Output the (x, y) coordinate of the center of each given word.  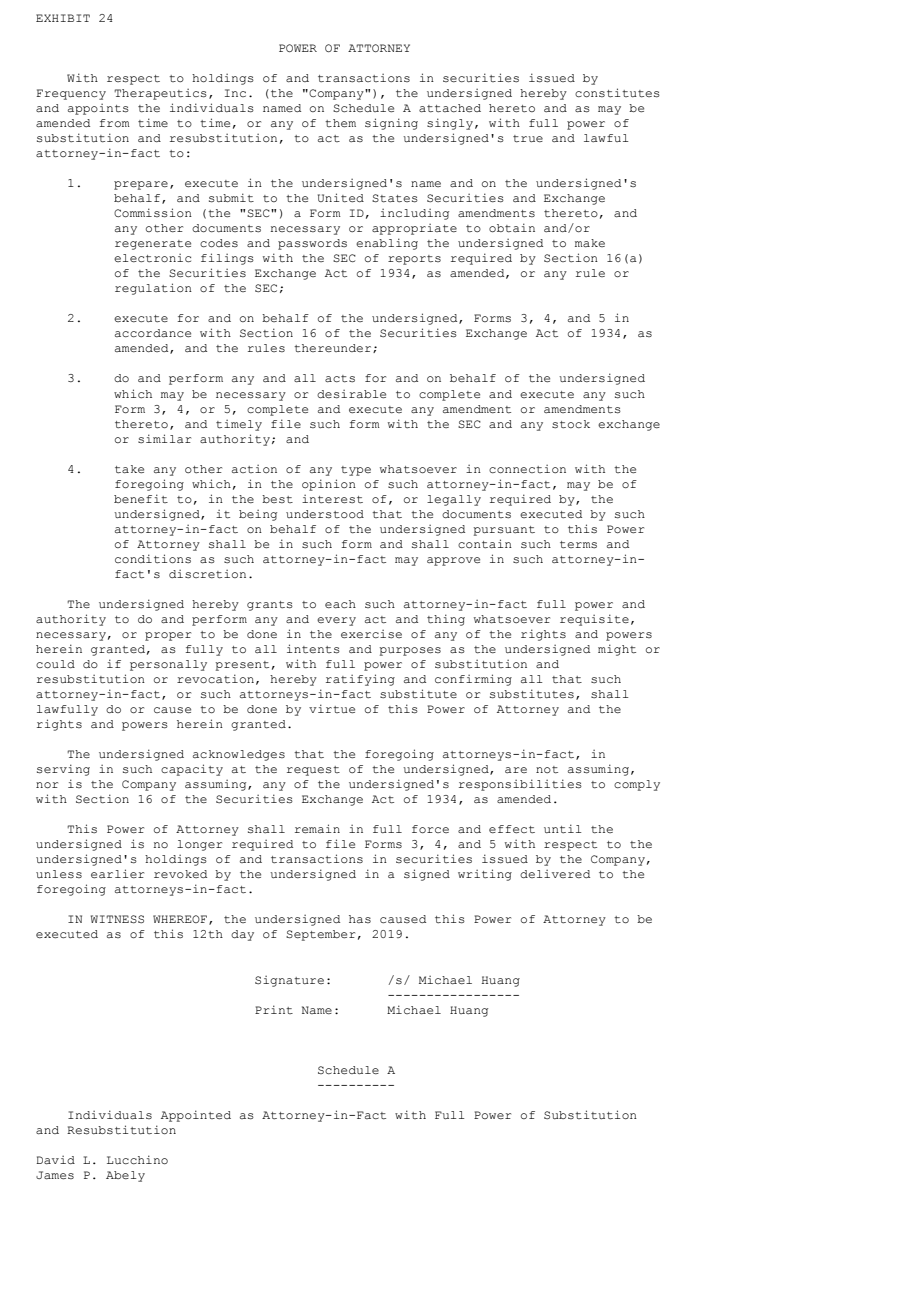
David (55, 1160)
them (340, 123)
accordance (153, 333)
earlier (117, 874)
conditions (153, 559)
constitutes (617, 93)
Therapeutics (160, 94)
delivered (555, 874)
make (590, 243)
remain (317, 829)
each (340, 604)
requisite (594, 620)
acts (340, 379)
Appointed (196, 1116)
